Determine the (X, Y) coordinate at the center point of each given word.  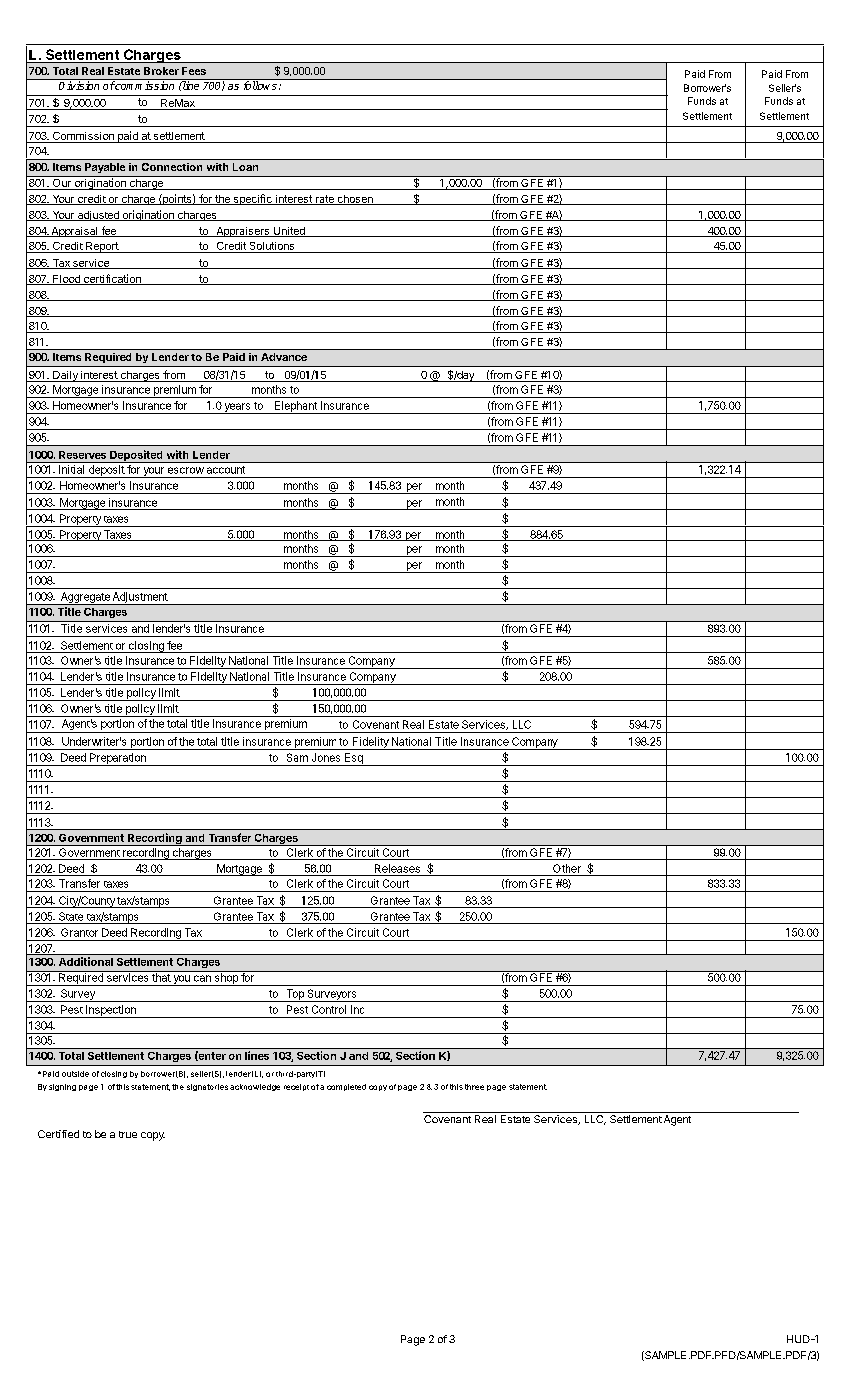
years (237, 408)
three (474, 1087)
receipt (296, 1087)
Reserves (82, 455)
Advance (284, 357)
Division (79, 84)
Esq (353, 759)
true (128, 1134)
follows (260, 84)
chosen (355, 200)
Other (567, 868)
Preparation (118, 759)
